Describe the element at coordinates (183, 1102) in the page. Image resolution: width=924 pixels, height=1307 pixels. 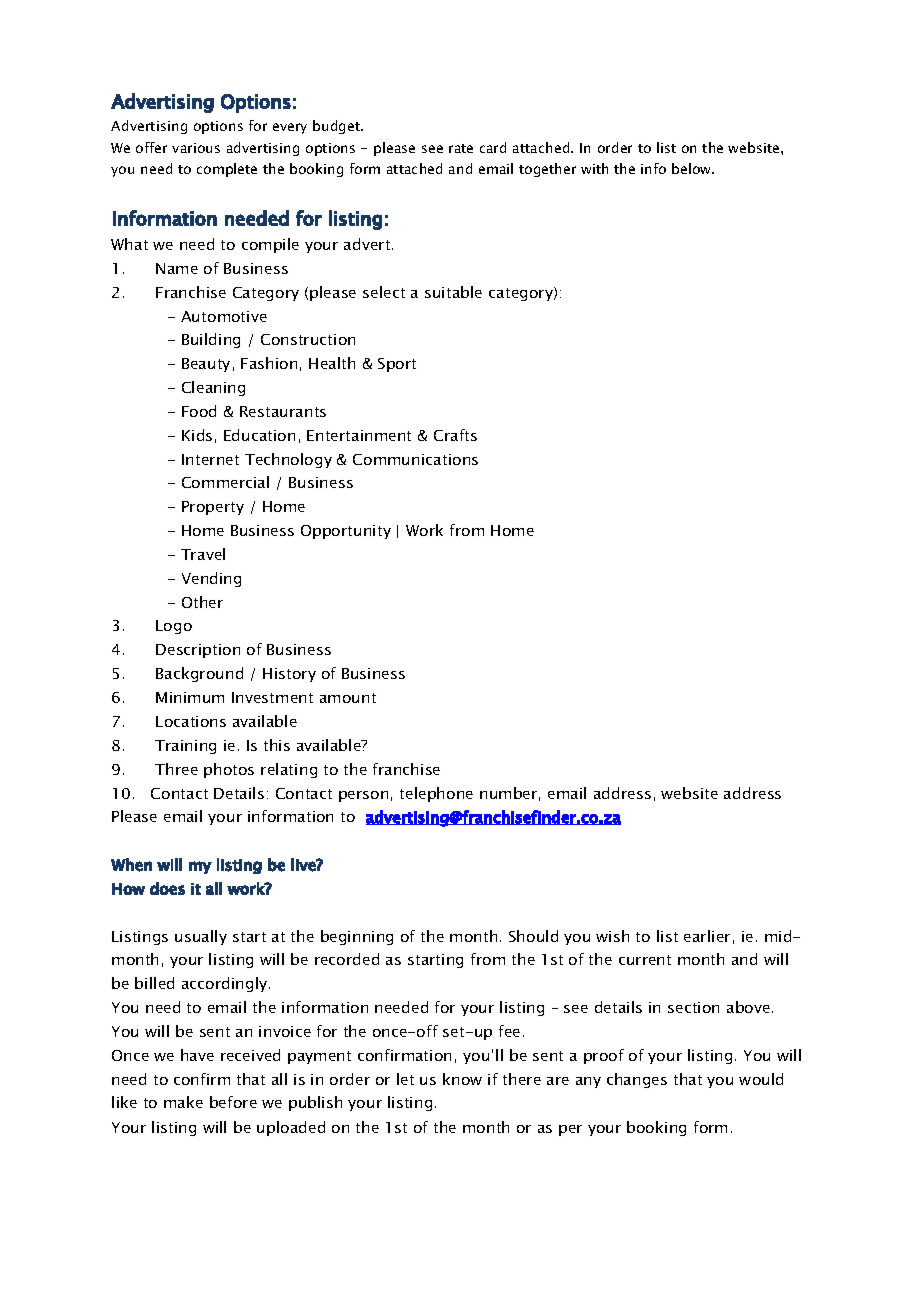
I see `make` at that location.
